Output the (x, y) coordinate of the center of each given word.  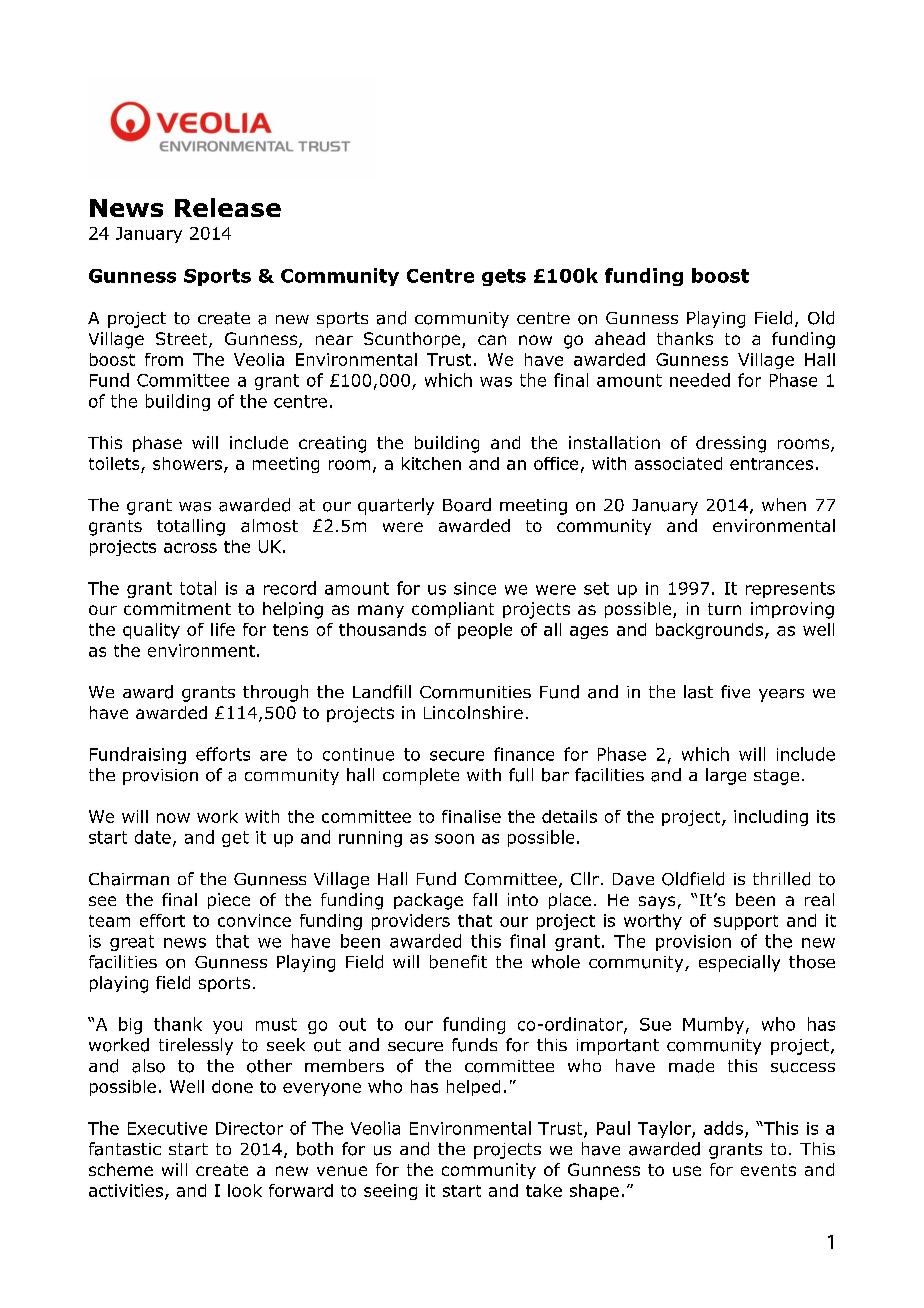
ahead (620, 338)
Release (228, 207)
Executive (167, 1128)
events (768, 1170)
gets (504, 277)
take (544, 1190)
